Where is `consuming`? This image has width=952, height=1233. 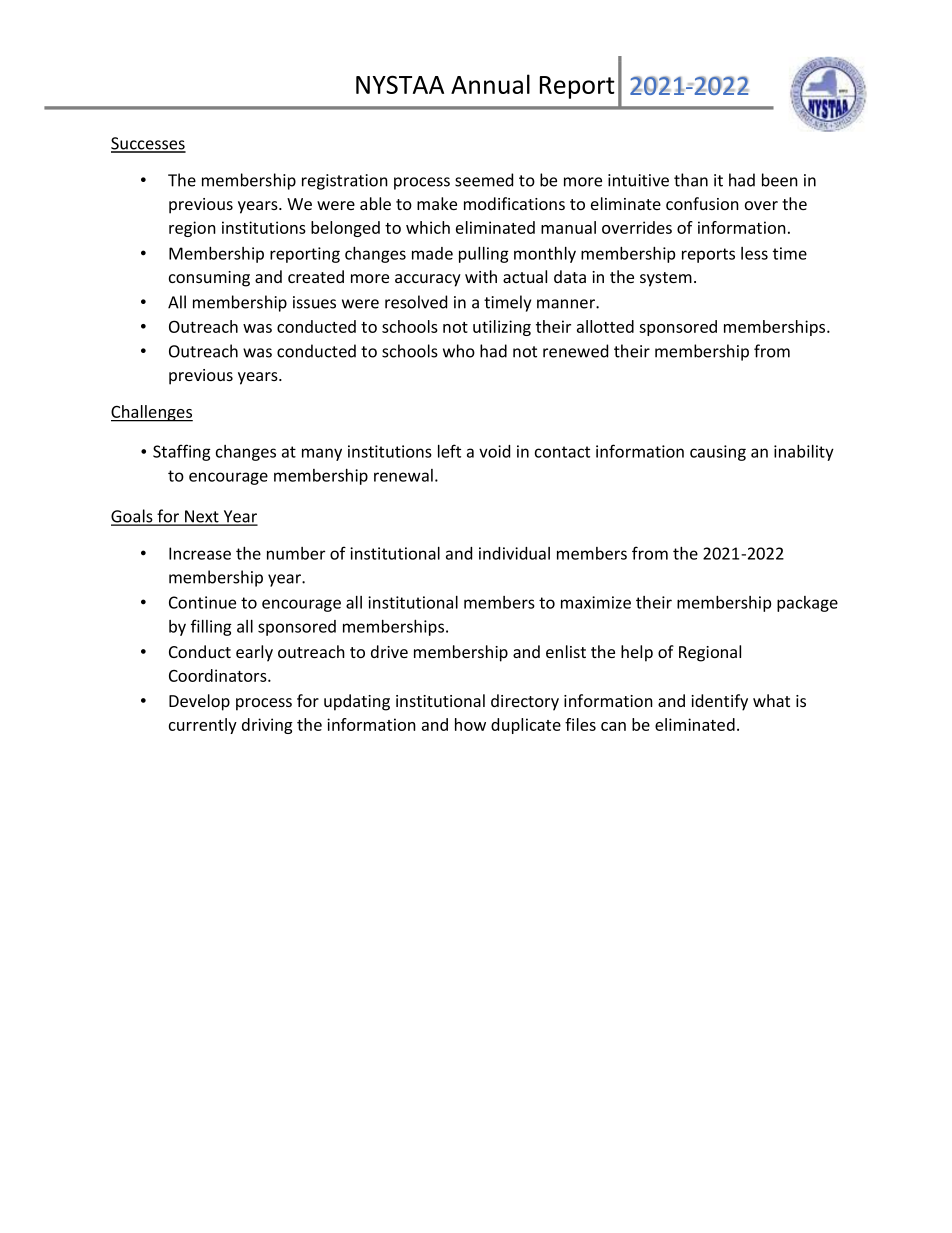
consuming is located at coordinates (209, 279).
